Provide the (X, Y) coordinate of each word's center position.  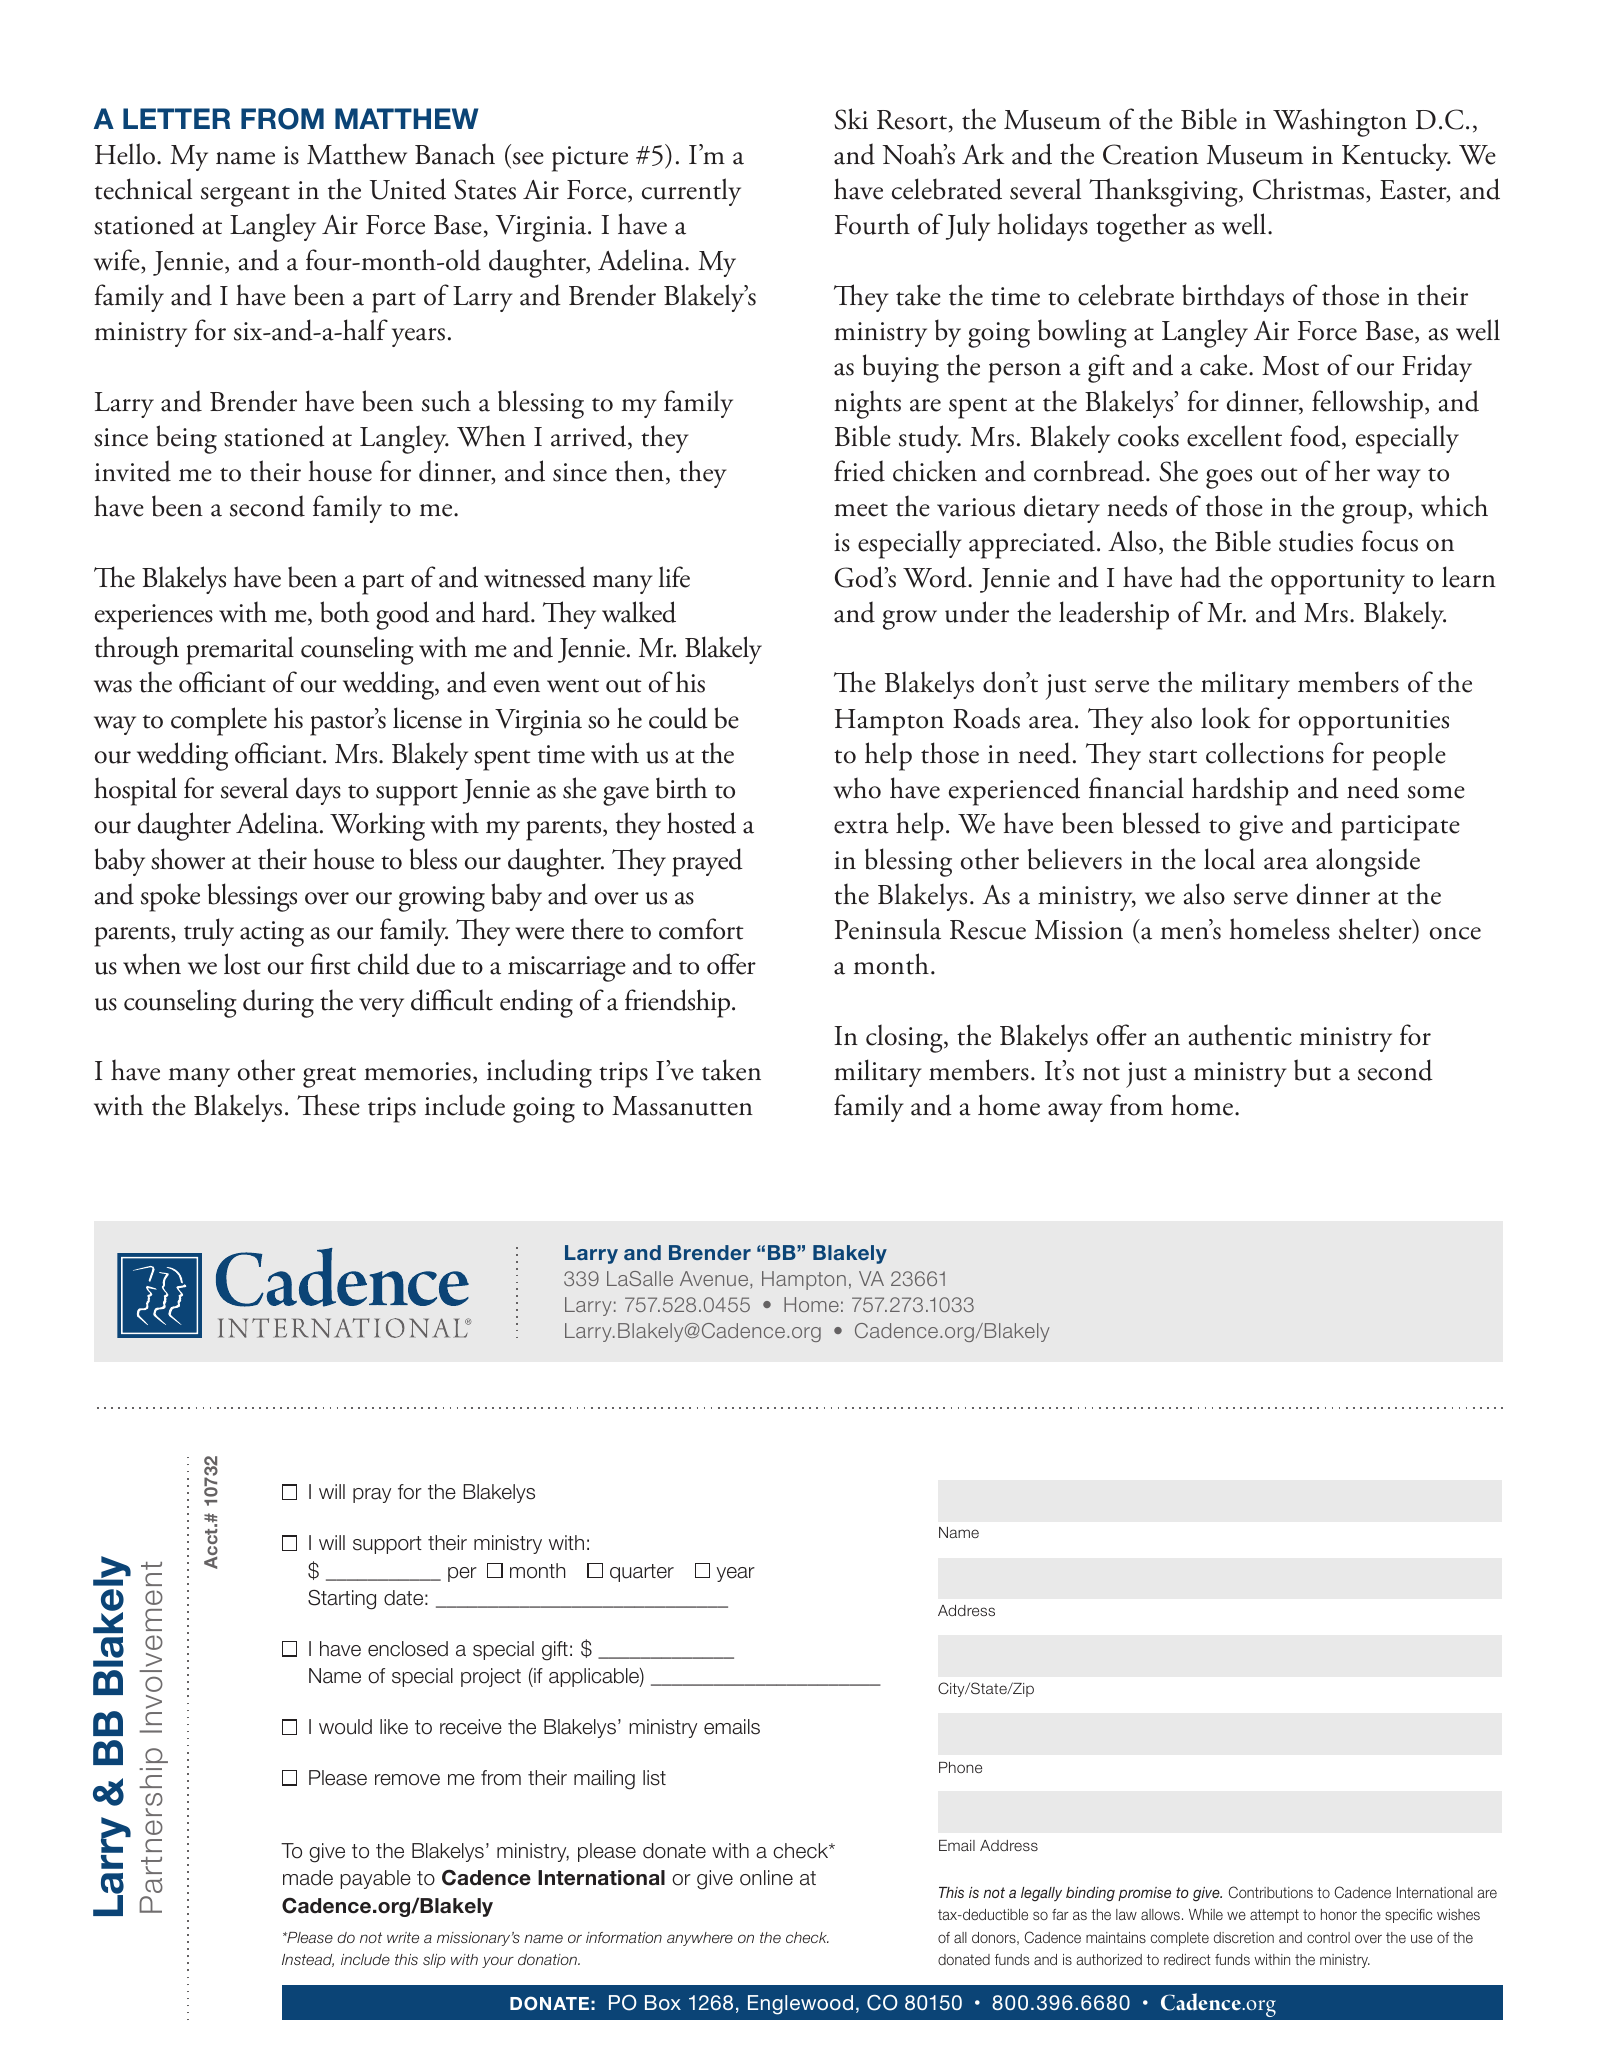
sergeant (245, 196)
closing (905, 1038)
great (329, 1077)
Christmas (1310, 190)
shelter (1376, 930)
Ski (851, 119)
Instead (308, 1960)
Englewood (800, 2005)
